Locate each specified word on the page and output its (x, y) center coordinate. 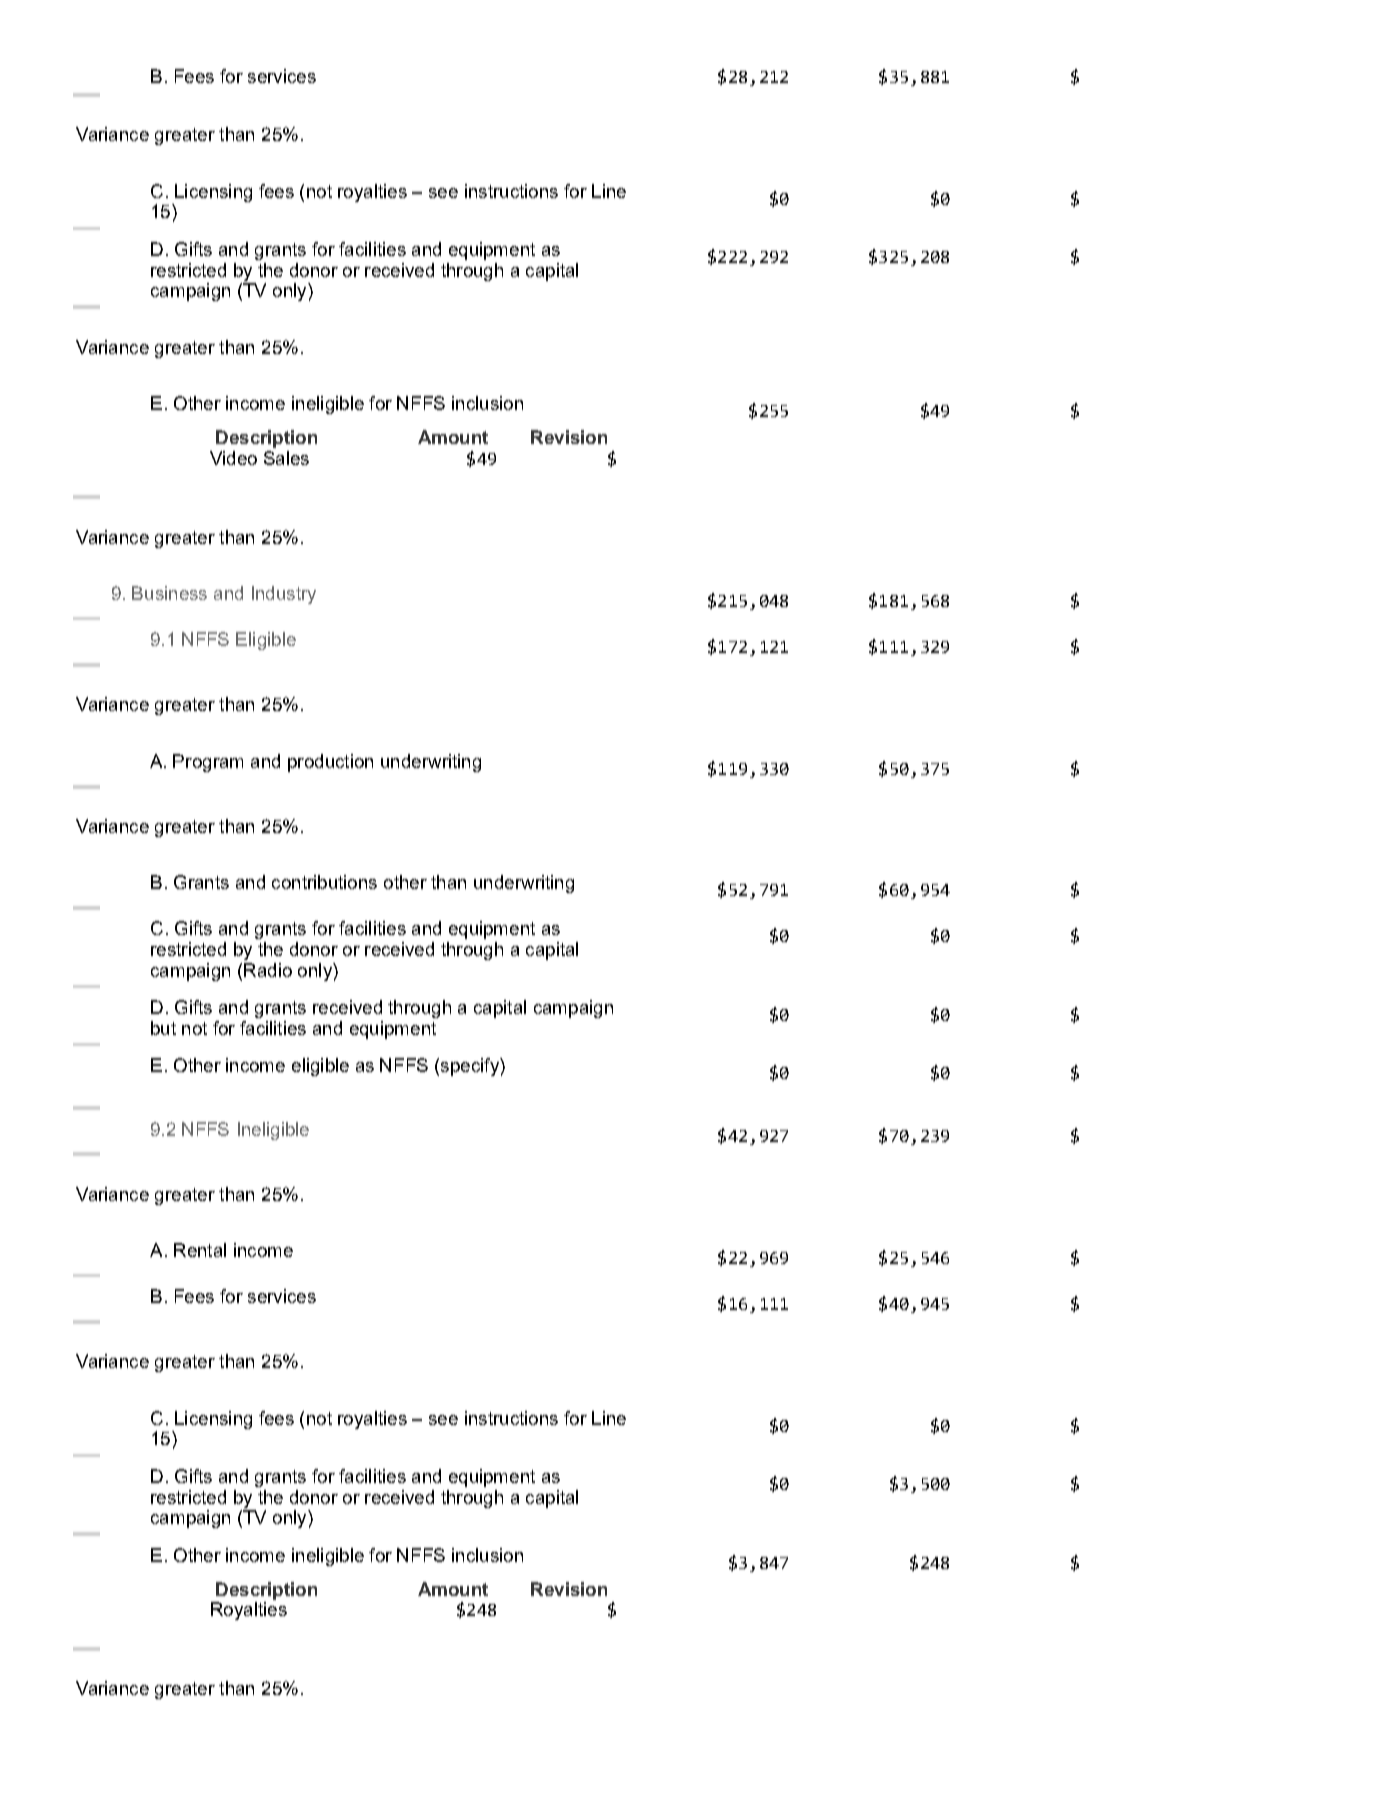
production (330, 763)
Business (169, 593)
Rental (200, 1250)
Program (208, 763)
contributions (324, 882)
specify (471, 1067)
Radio (268, 970)
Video (233, 458)
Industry (284, 595)
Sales (286, 458)
